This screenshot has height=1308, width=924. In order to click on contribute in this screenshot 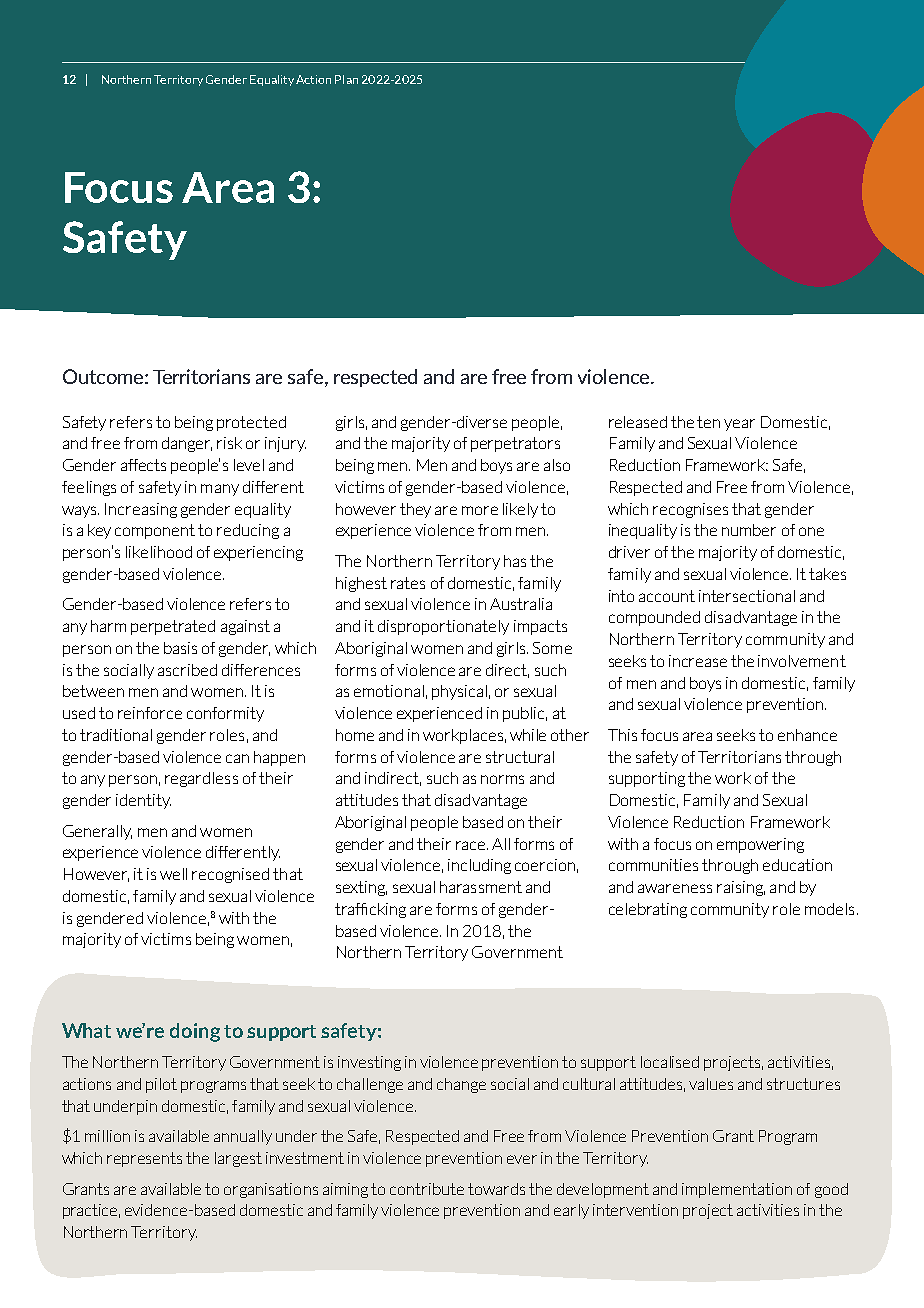, I will do `click(427, 1189)`.
